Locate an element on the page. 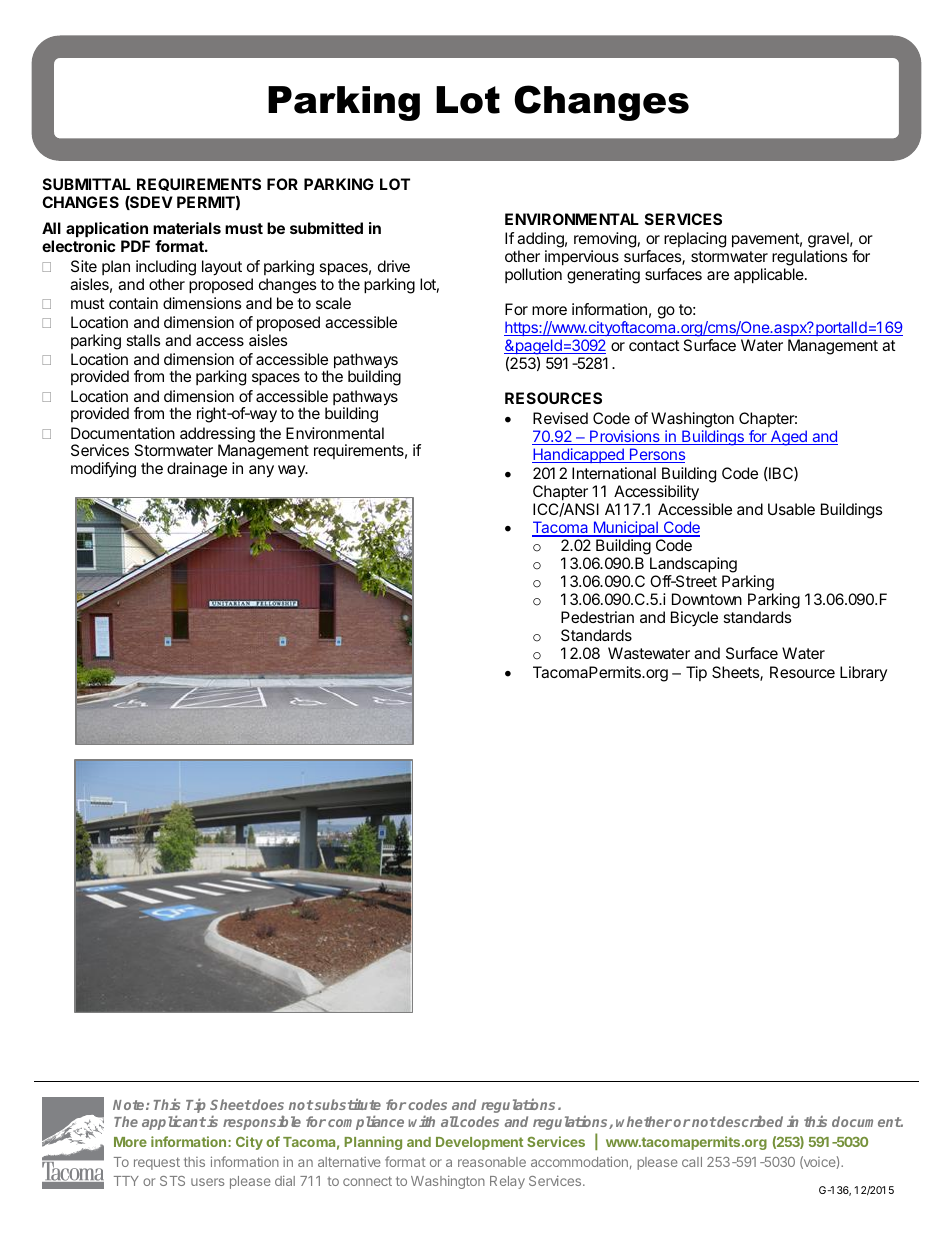  drainage is located at coordinates (197, 470).
